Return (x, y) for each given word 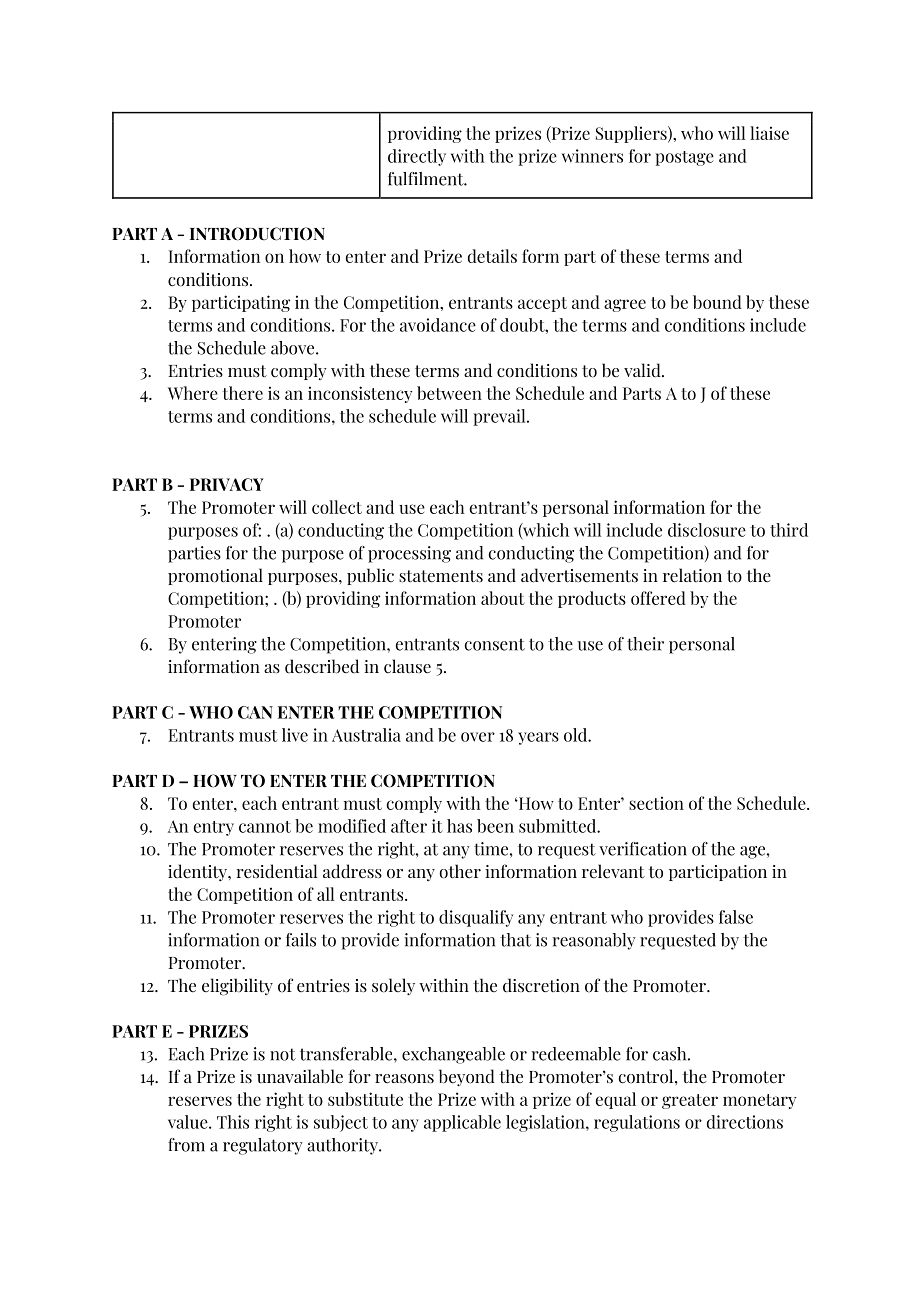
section (656, 803)
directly (417, 157)
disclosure (707, 530)
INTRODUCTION (257, 234)
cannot (265, 827)
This (233, 1122)
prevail (500, 417)
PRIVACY (227, 484)
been (495, 826)
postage (684, 158)
